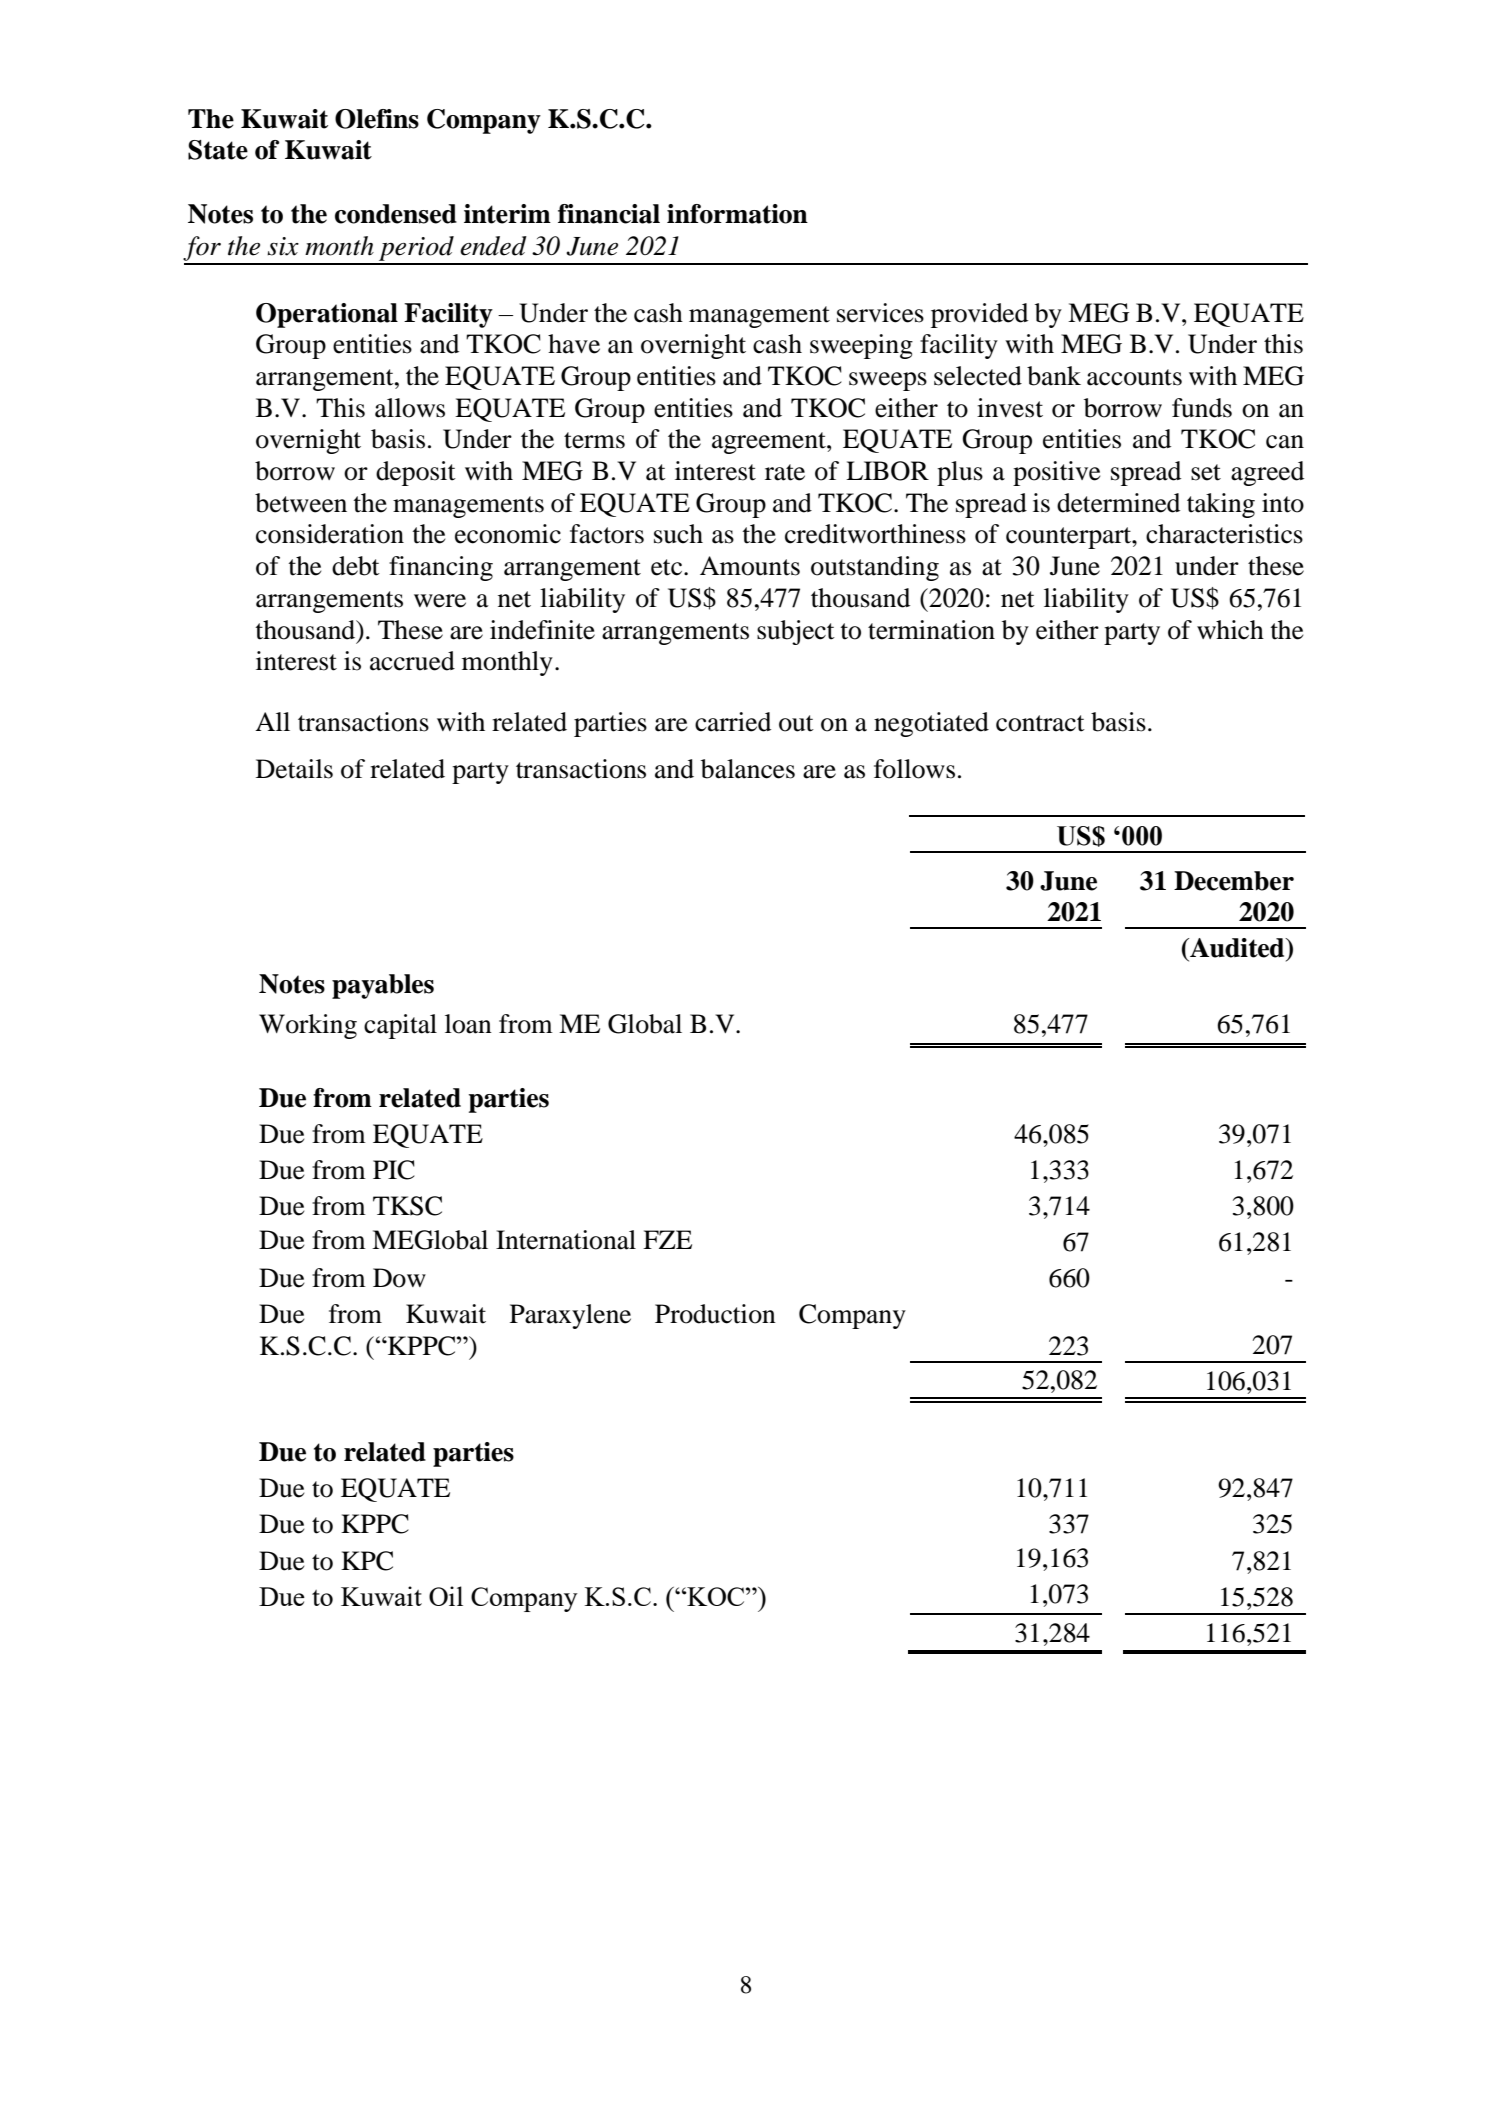  Describe the element at coordinates (737, 214) in the page. I see `information` at that location.
